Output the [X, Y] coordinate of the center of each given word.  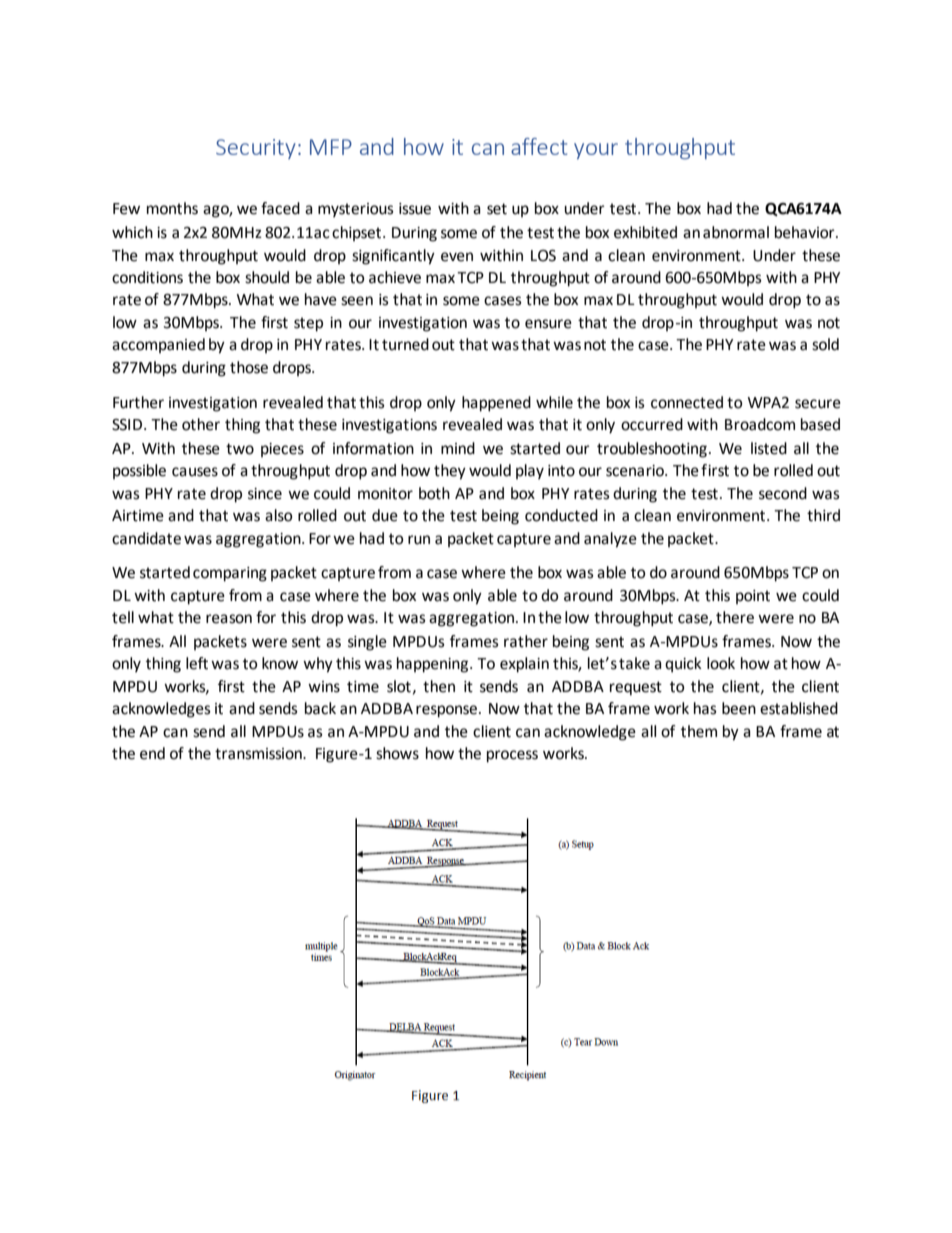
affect [539, 146]
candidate [146, 538]
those [249, 367]
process [512, 756]
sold [825, 344]
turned [405, 344]
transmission [259, 754]
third [823, 515]
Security [256, 149]
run [419, 540]
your [596, 151]
